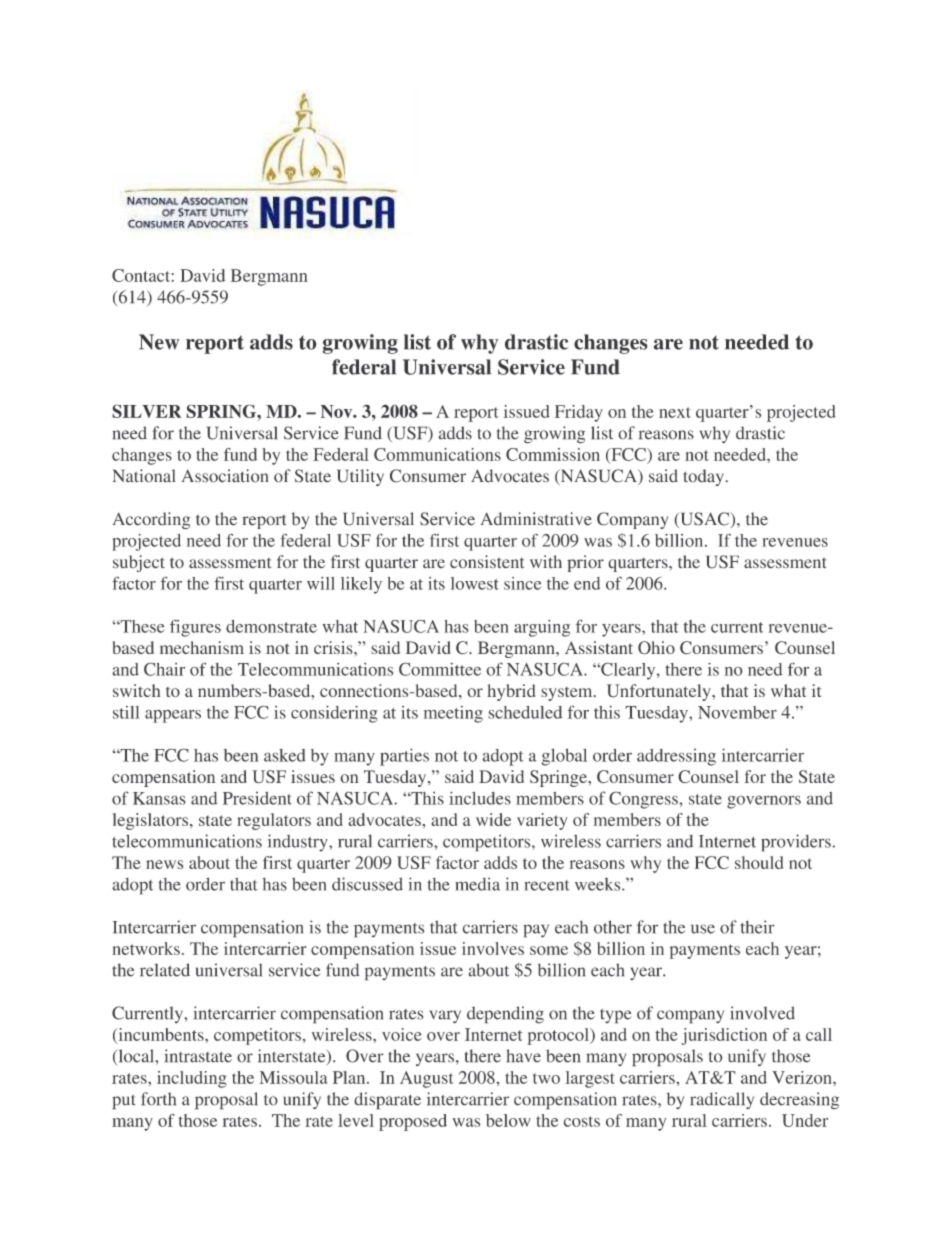  I want to click on August, so click(427, 1079).
